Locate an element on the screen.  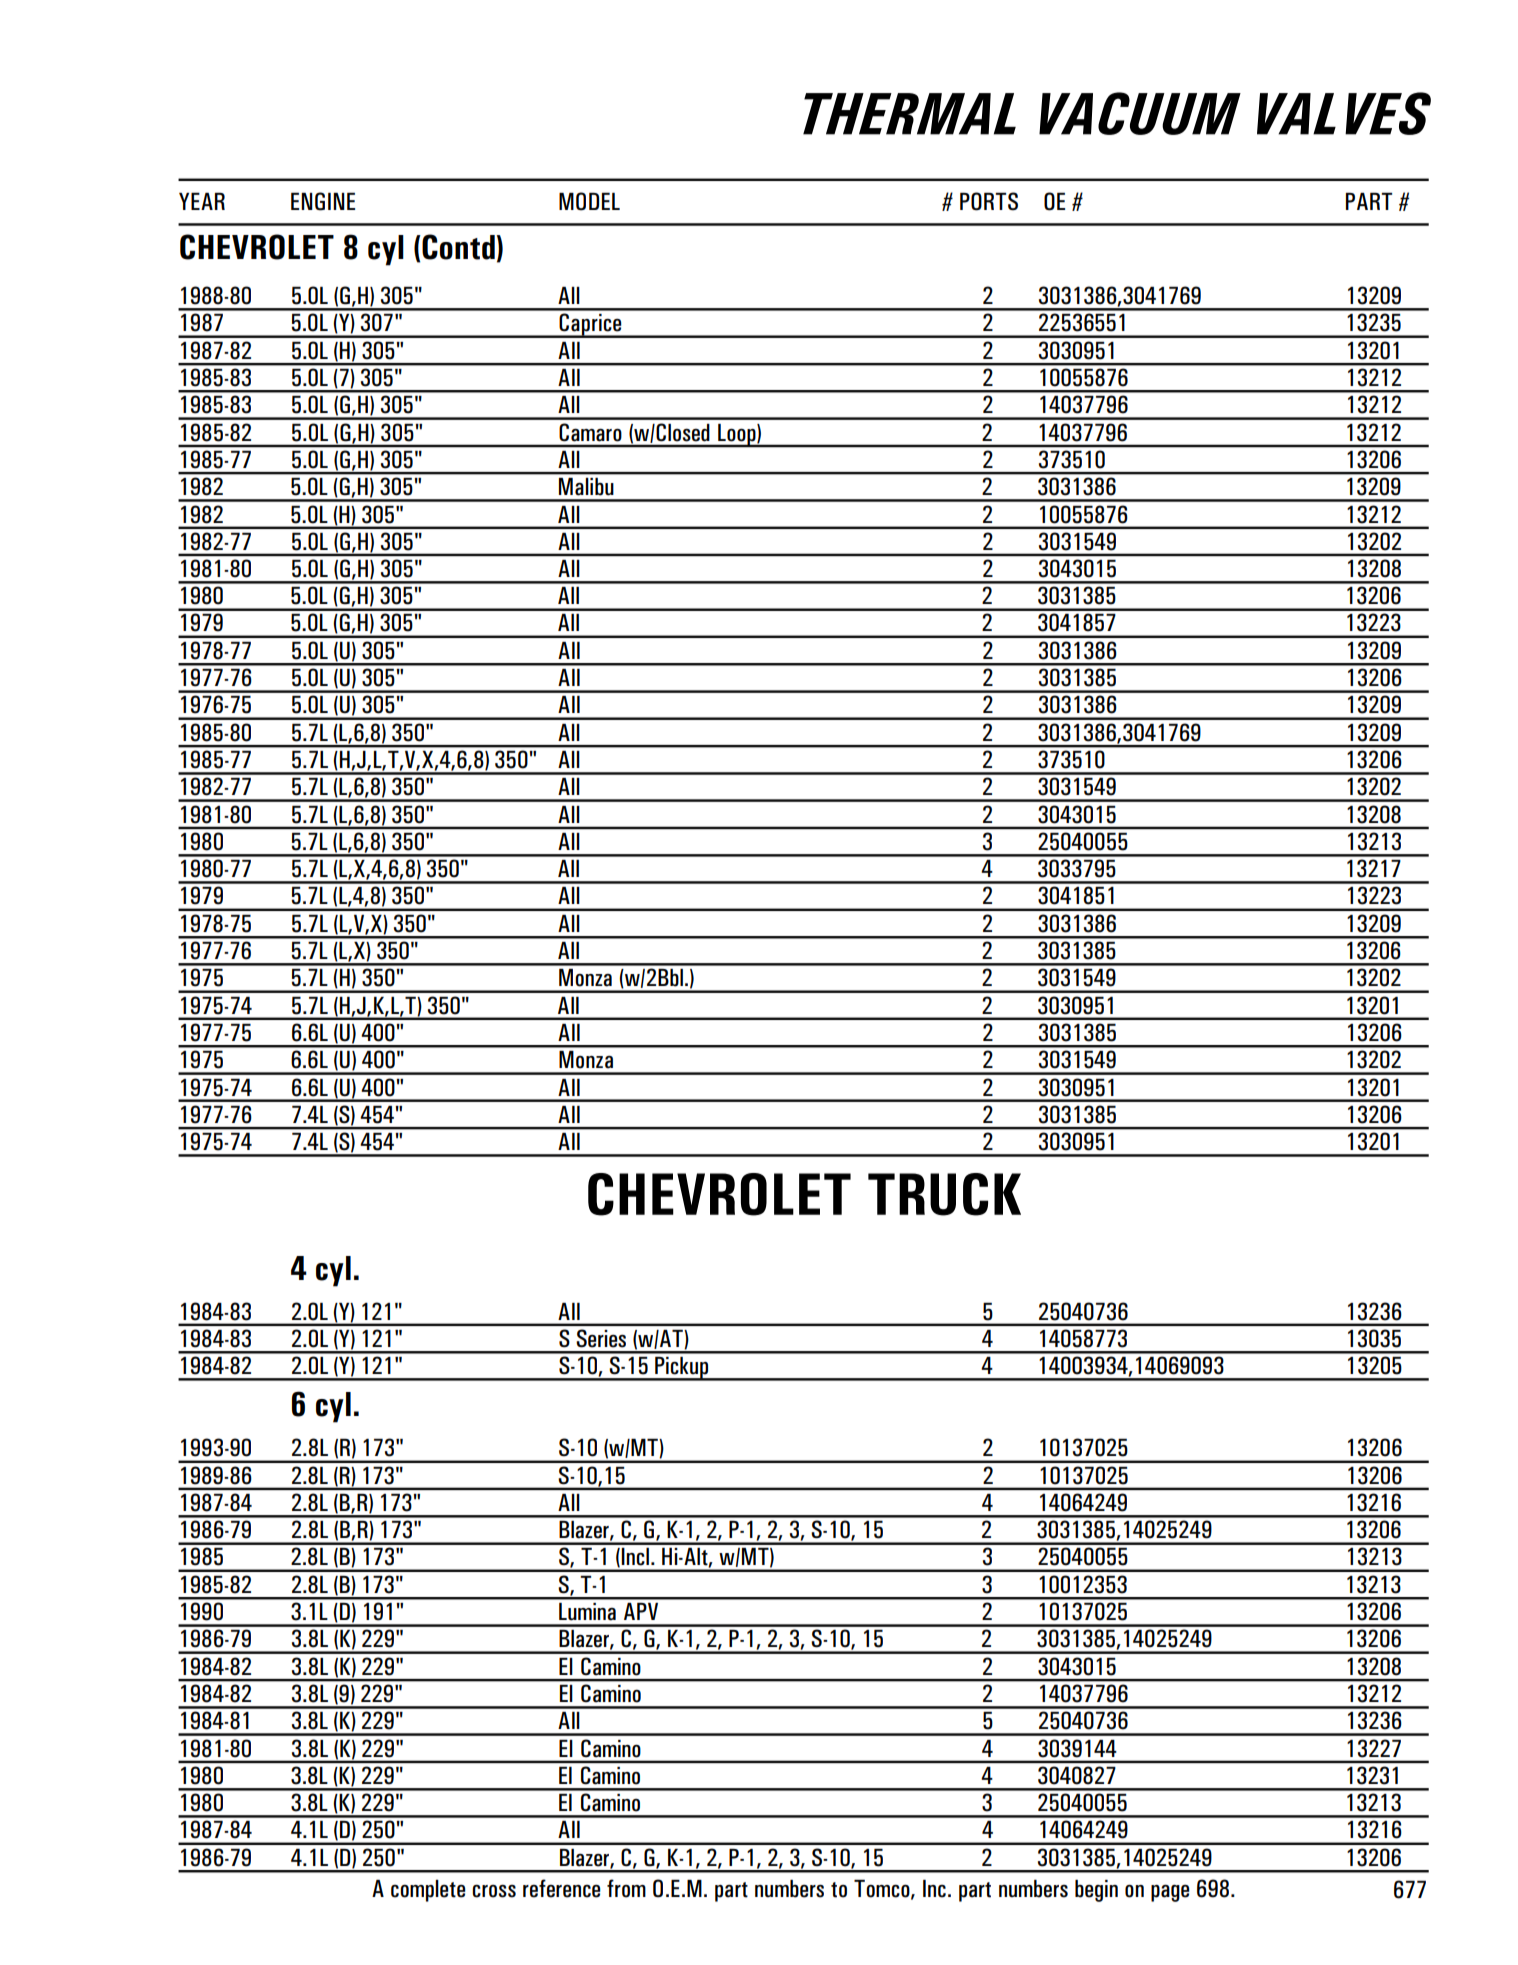
page is located at coordinates (1170, 1893).
